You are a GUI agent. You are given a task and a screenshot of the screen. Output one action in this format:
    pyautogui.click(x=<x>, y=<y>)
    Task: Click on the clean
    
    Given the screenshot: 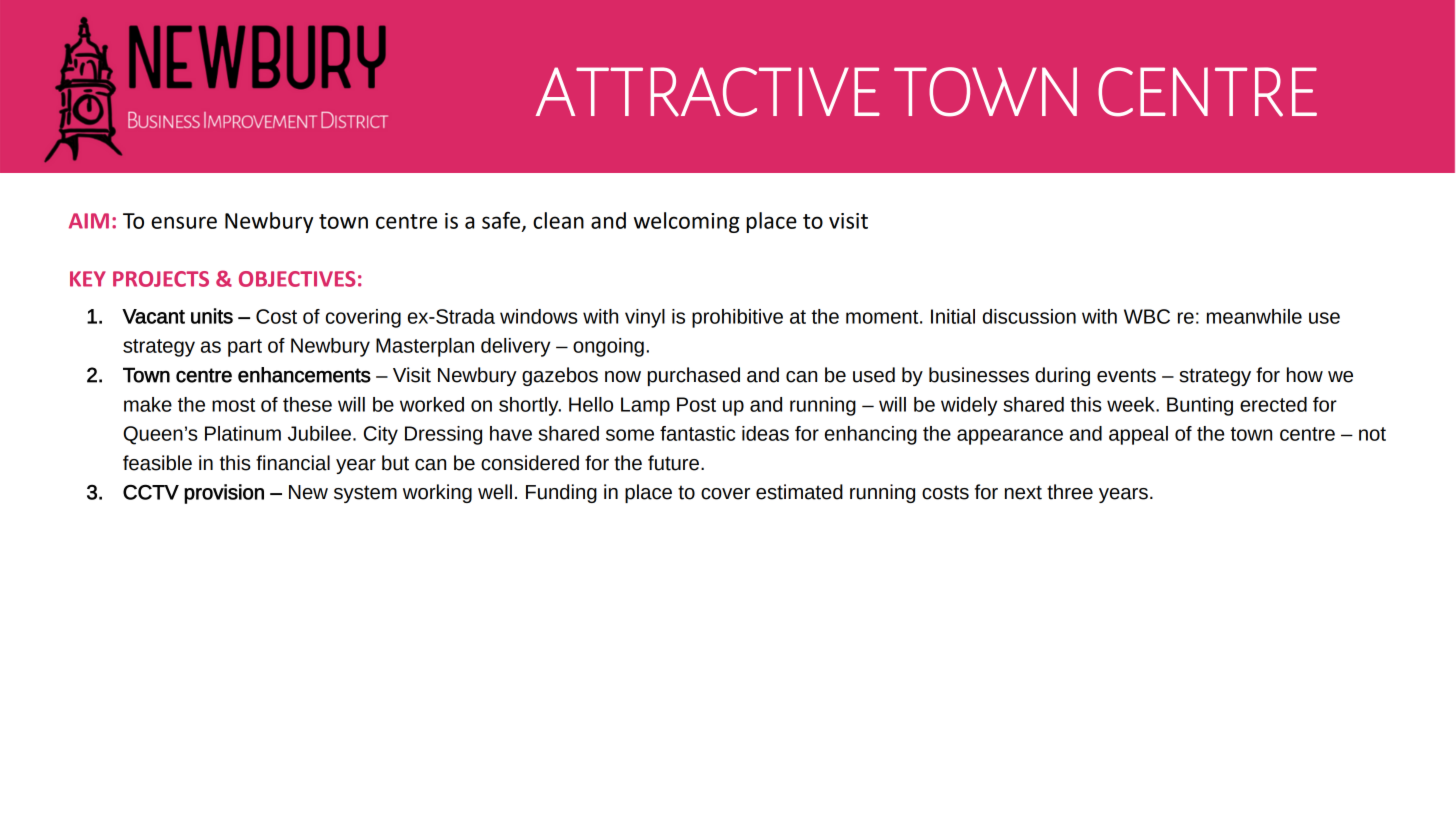 What is the action you would take?
    pyautogui.click(x=558, y=220)
